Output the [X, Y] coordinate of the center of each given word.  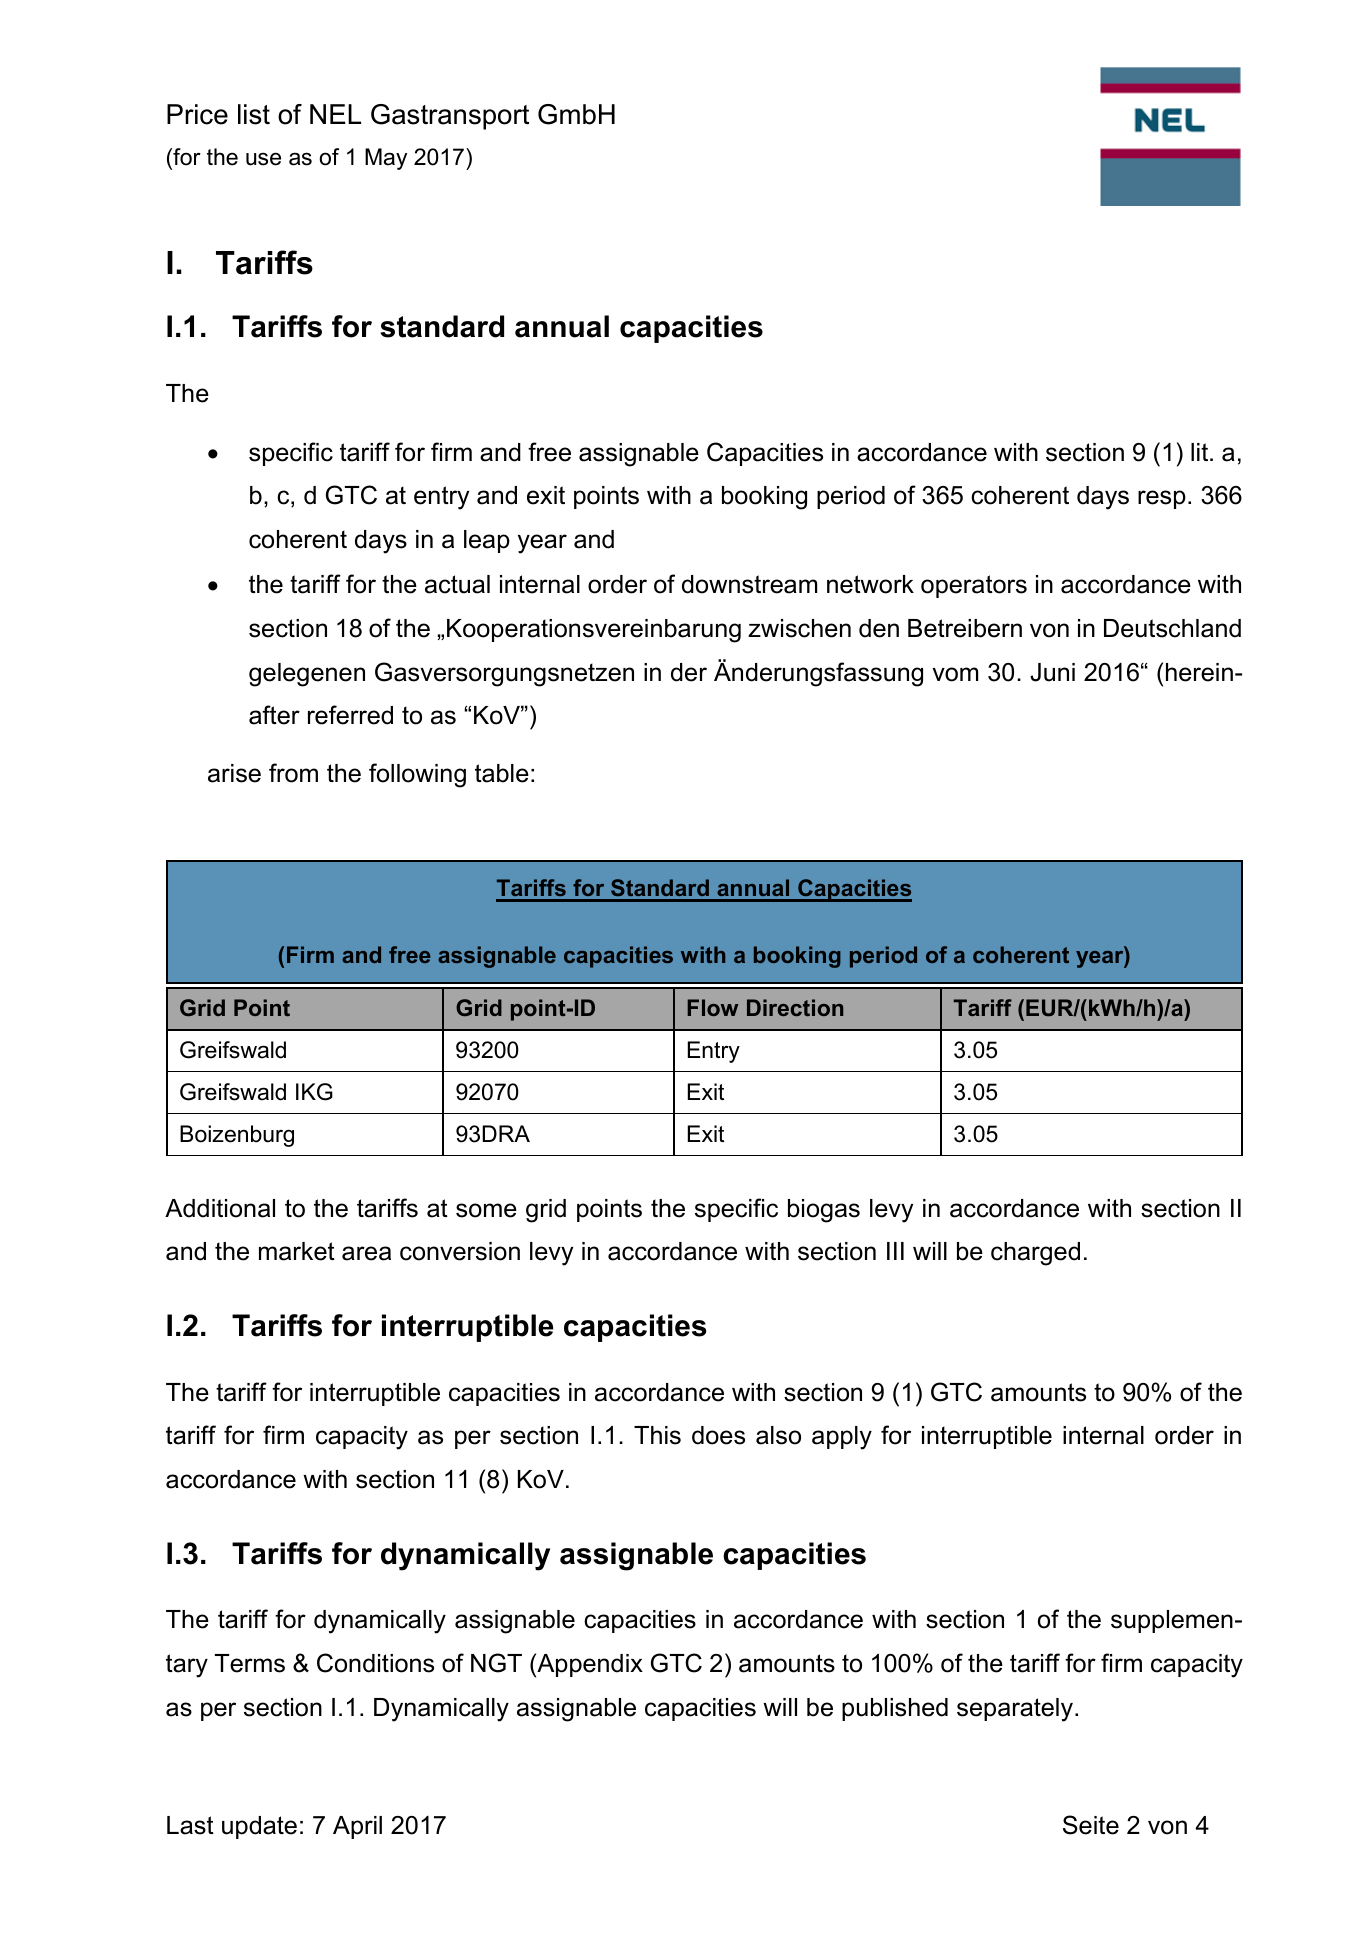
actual [457, 584]
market [297, 1251]
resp [1162, 499]
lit [1201, 452]
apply [842, 1438]
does [718, 1435]
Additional [220, 1208]
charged [1035, 1254]
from [293, 773]
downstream [749, 584]
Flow [712, 1007]
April [357, 1827]
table [502, 773]
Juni [1052, 672]
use [263, 159]
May [386, 159]
